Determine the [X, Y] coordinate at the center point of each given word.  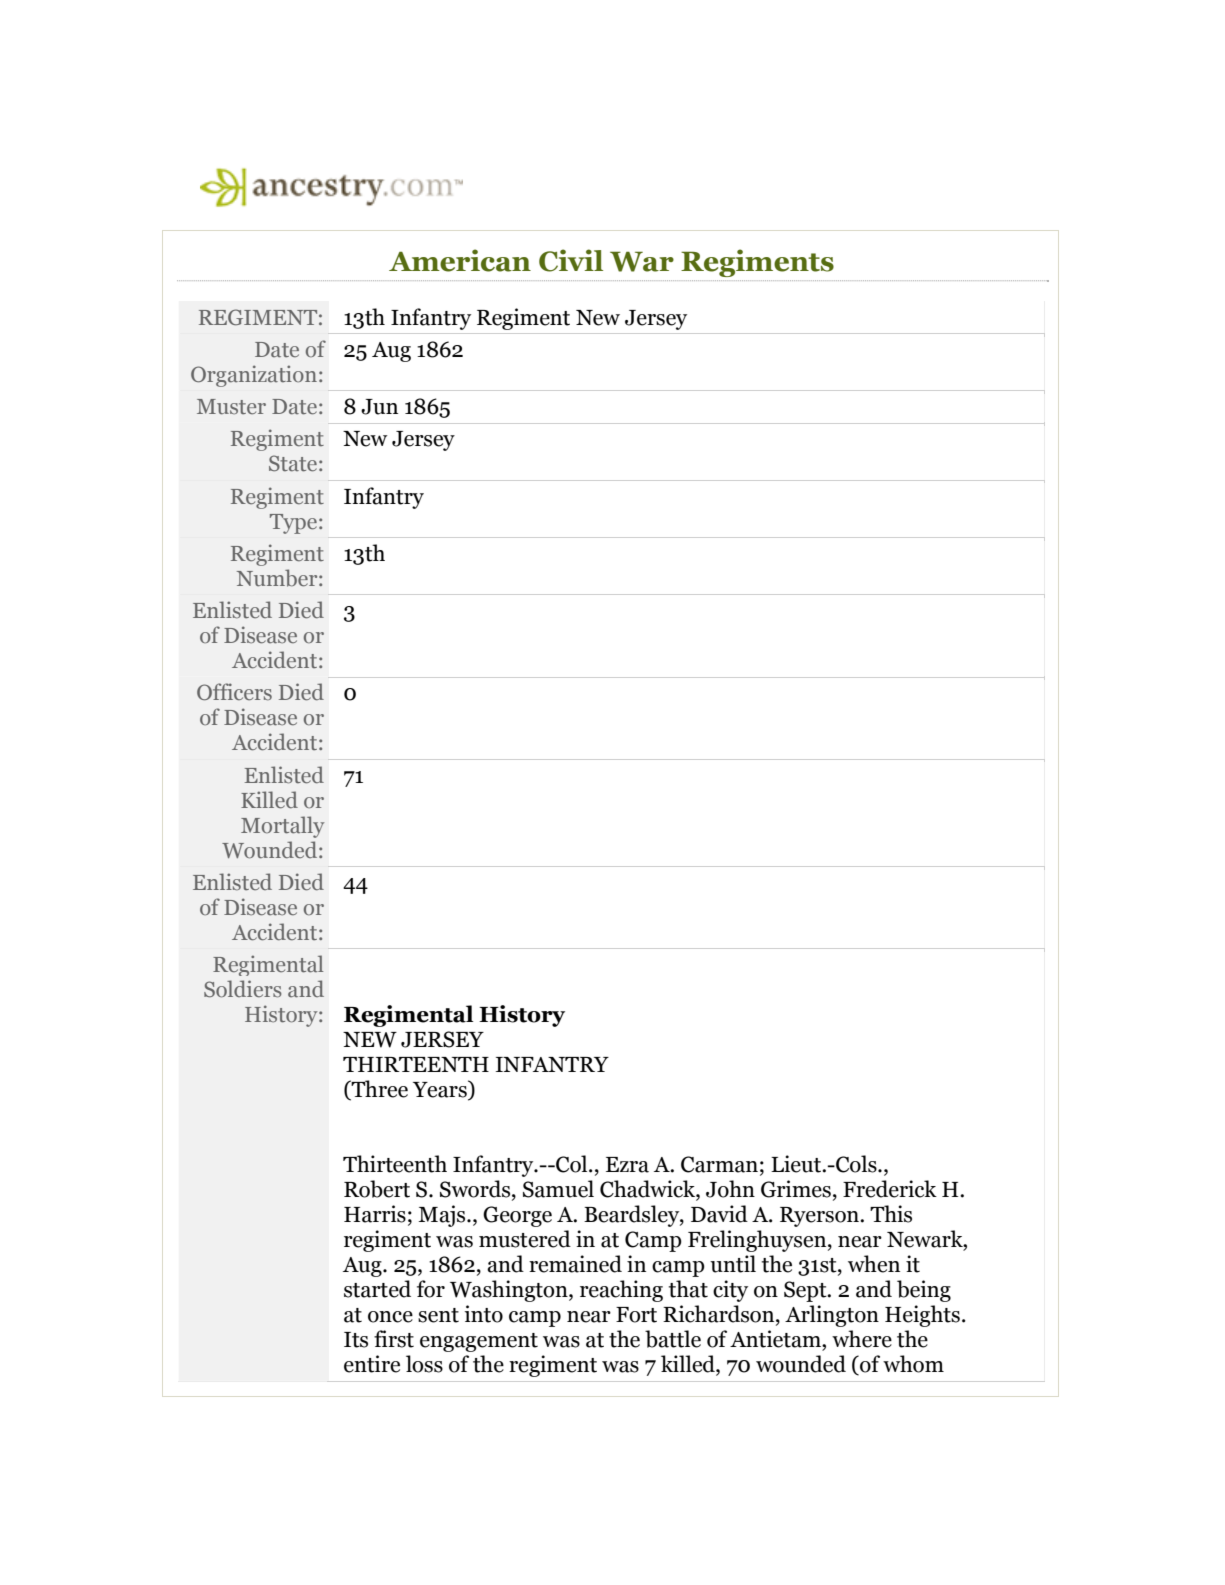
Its [356, 1340]
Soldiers [243, 989]
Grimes [796, 1189]
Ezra [627, 1165]
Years [441, 1090]
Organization [254, 376]
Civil [571, 260]
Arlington [832, 1316]
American [460, 260]
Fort [636, 1315]
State [293, 463]
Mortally [282, 827]
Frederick [890, 1189]
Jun [379, 407]
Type [293, 524]
